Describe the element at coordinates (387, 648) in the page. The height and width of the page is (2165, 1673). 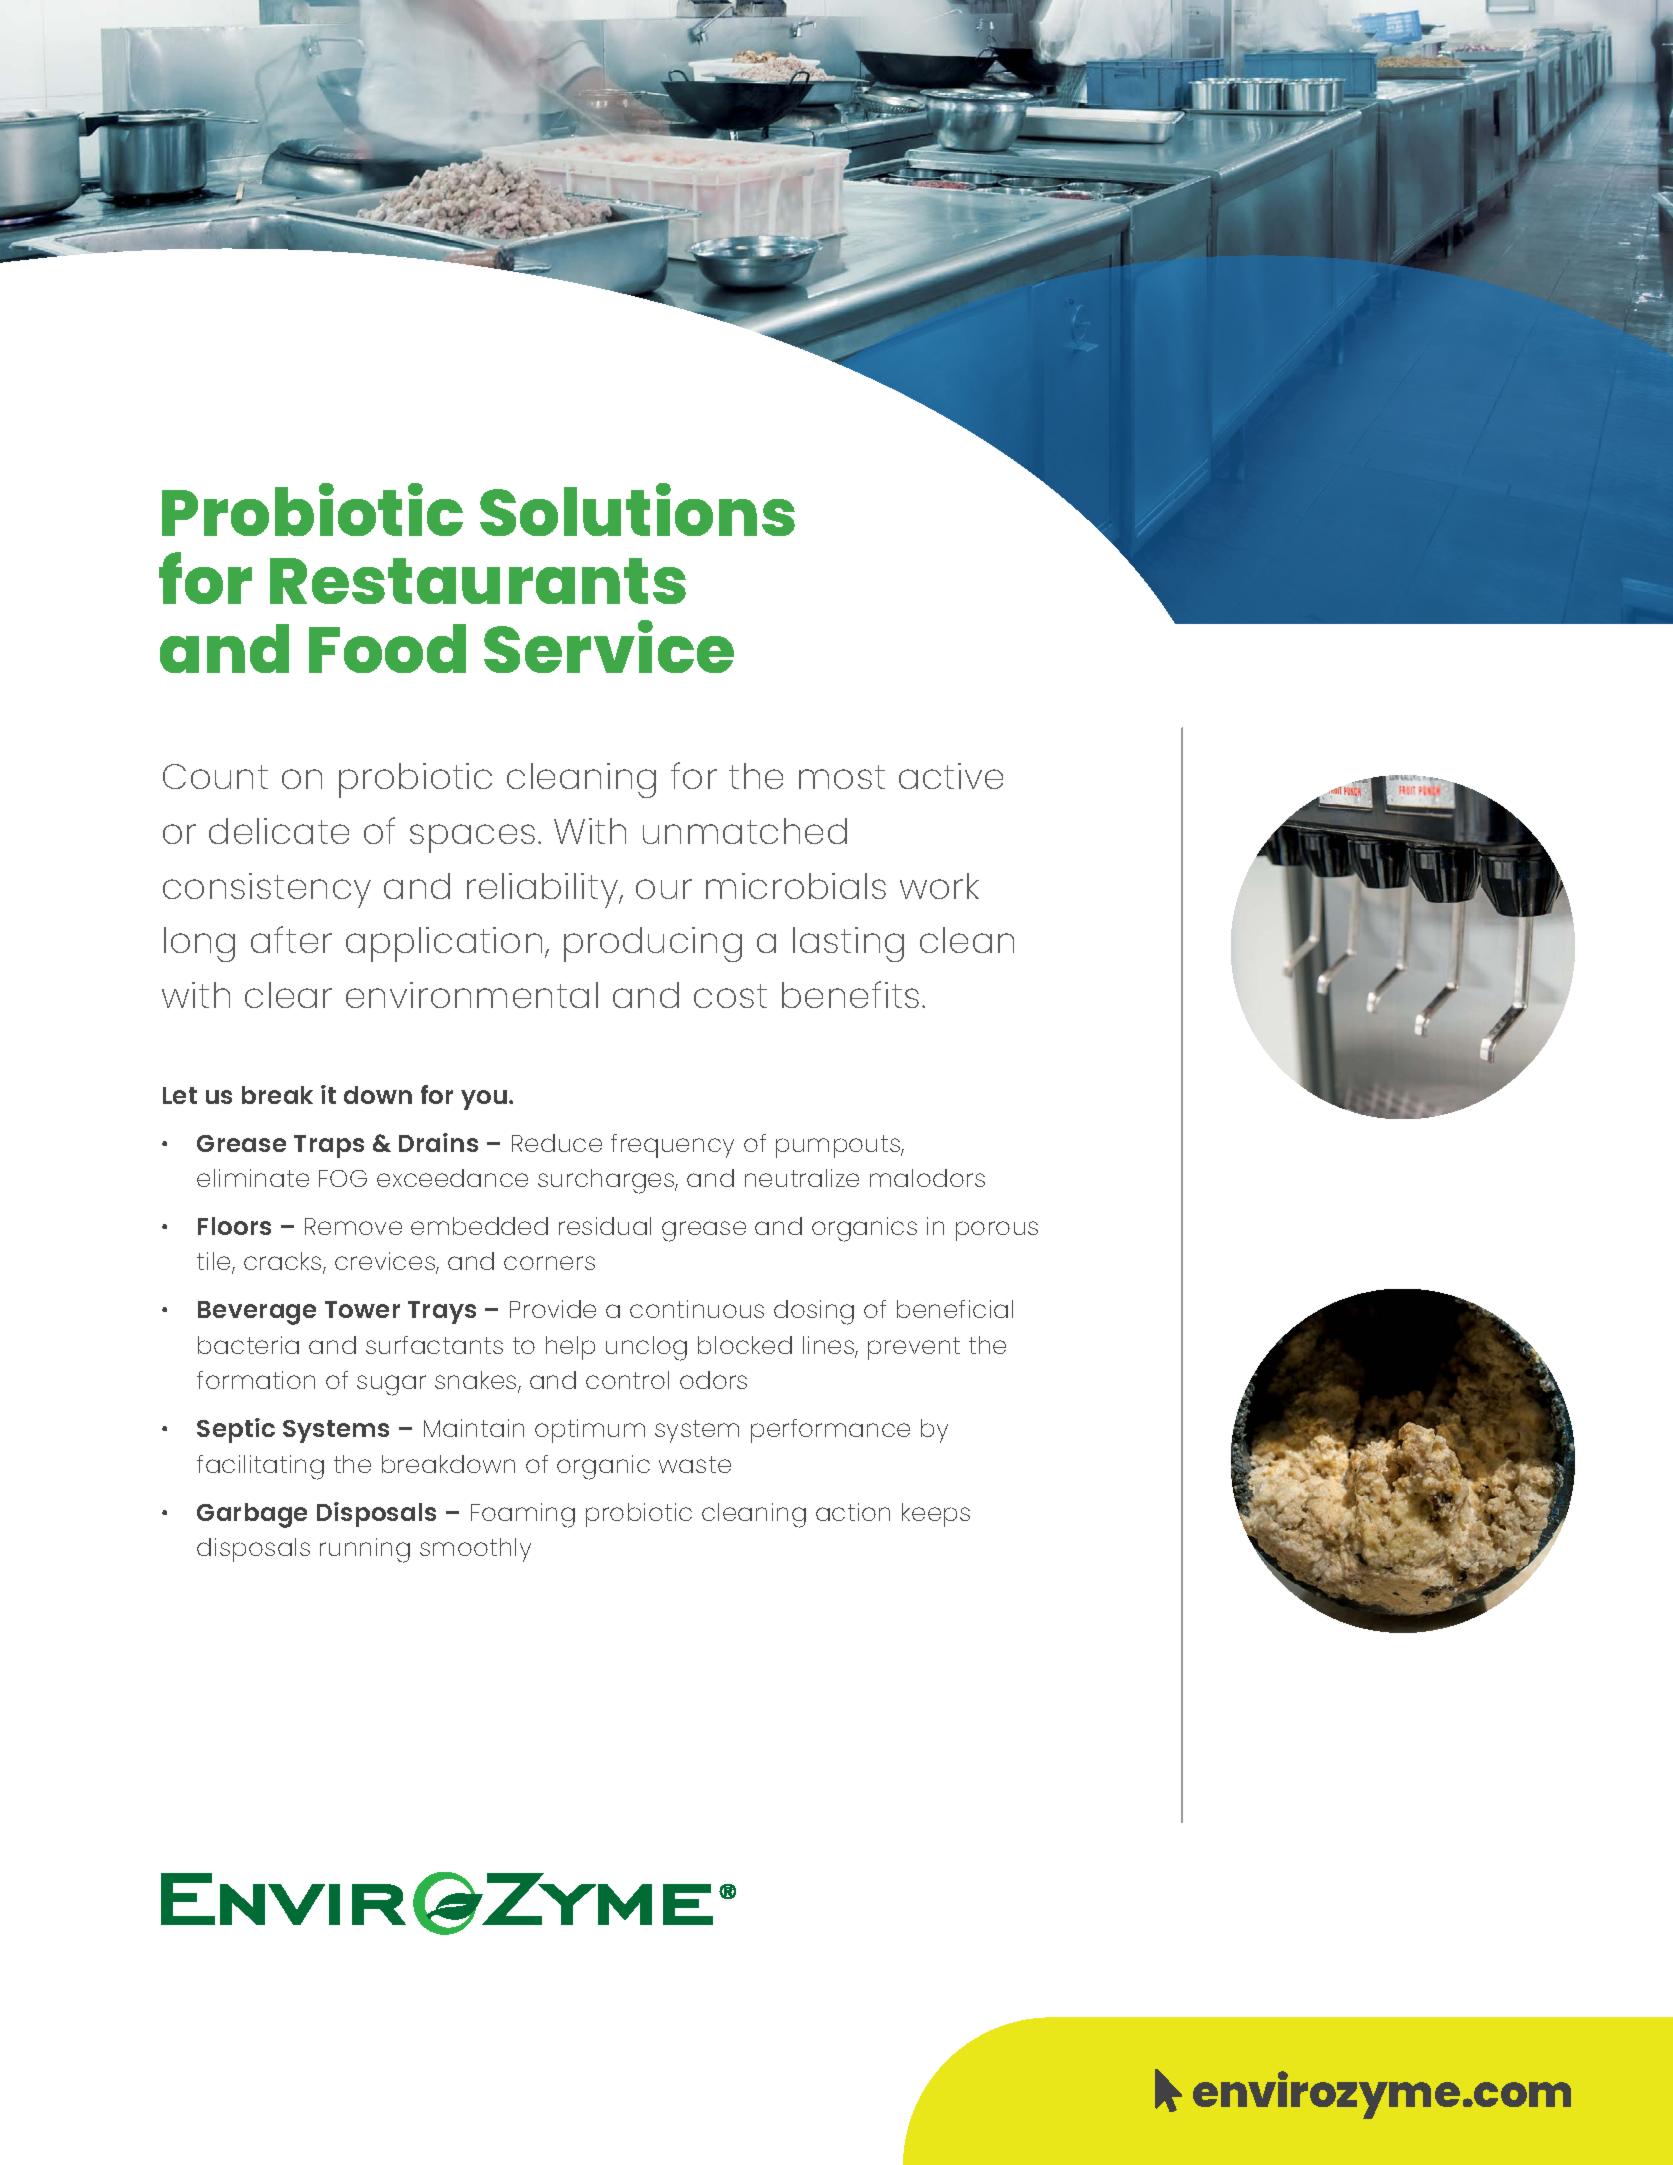
I see `Food` at that location.
